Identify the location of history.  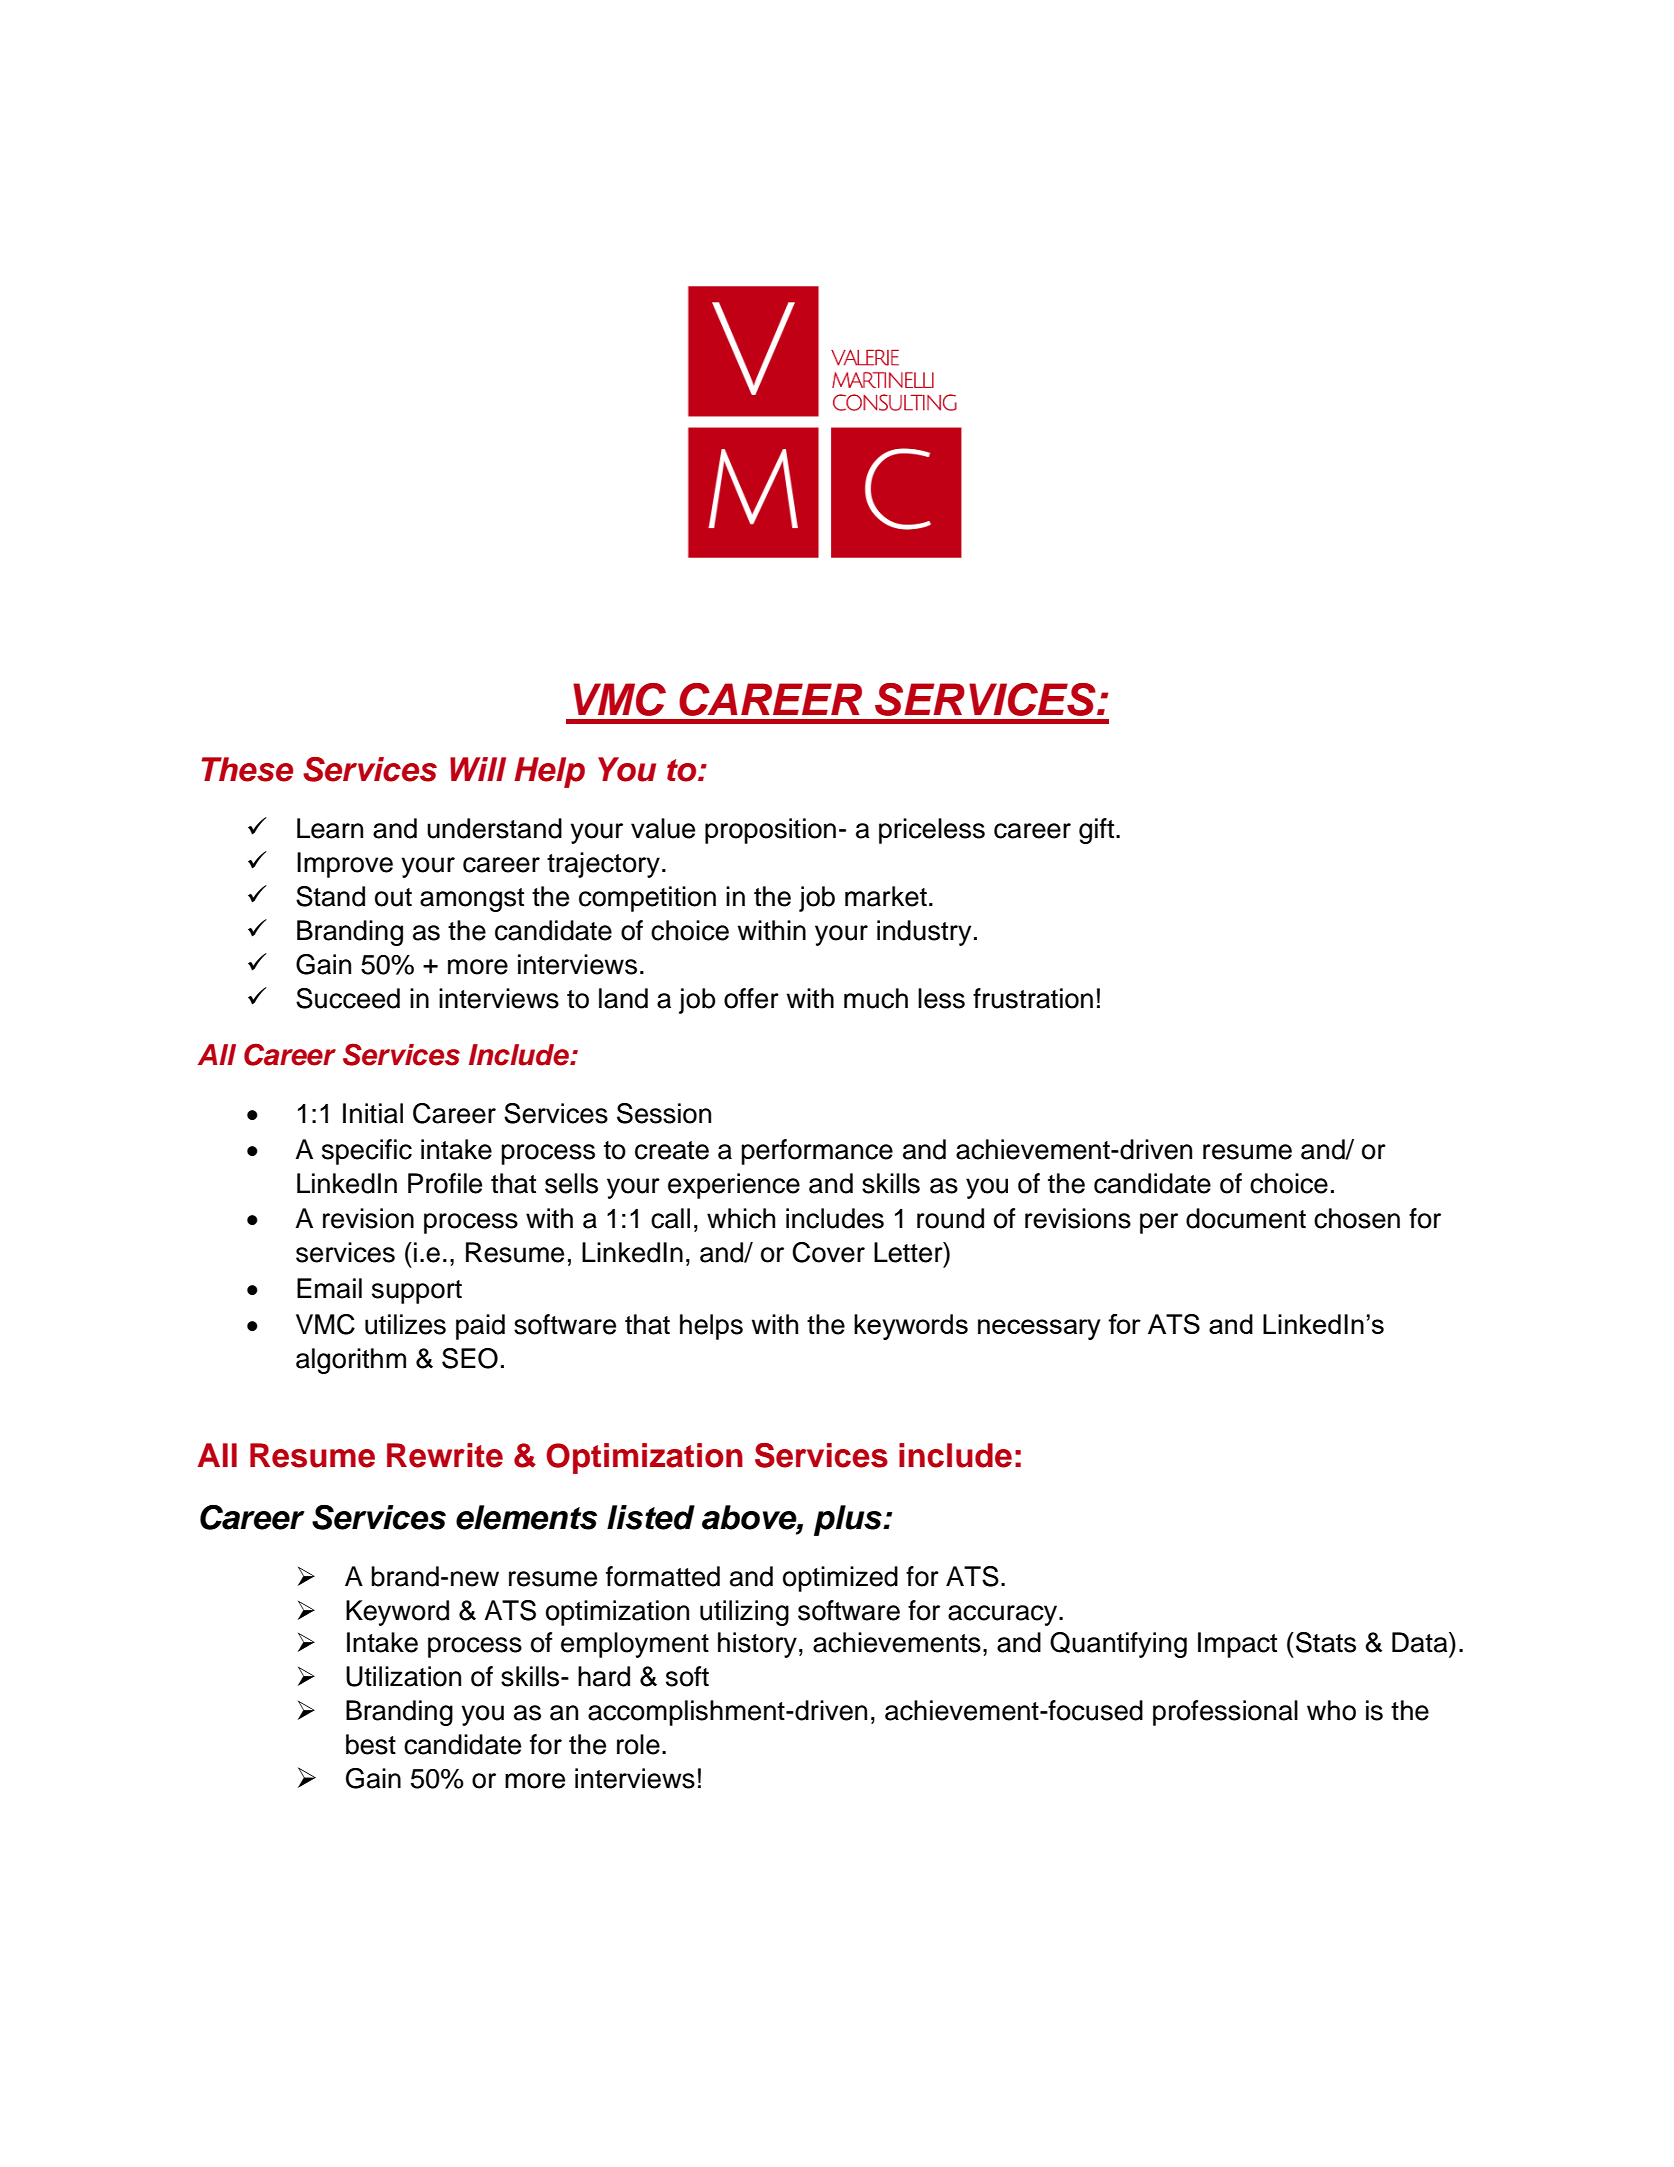
(757, 1645).
